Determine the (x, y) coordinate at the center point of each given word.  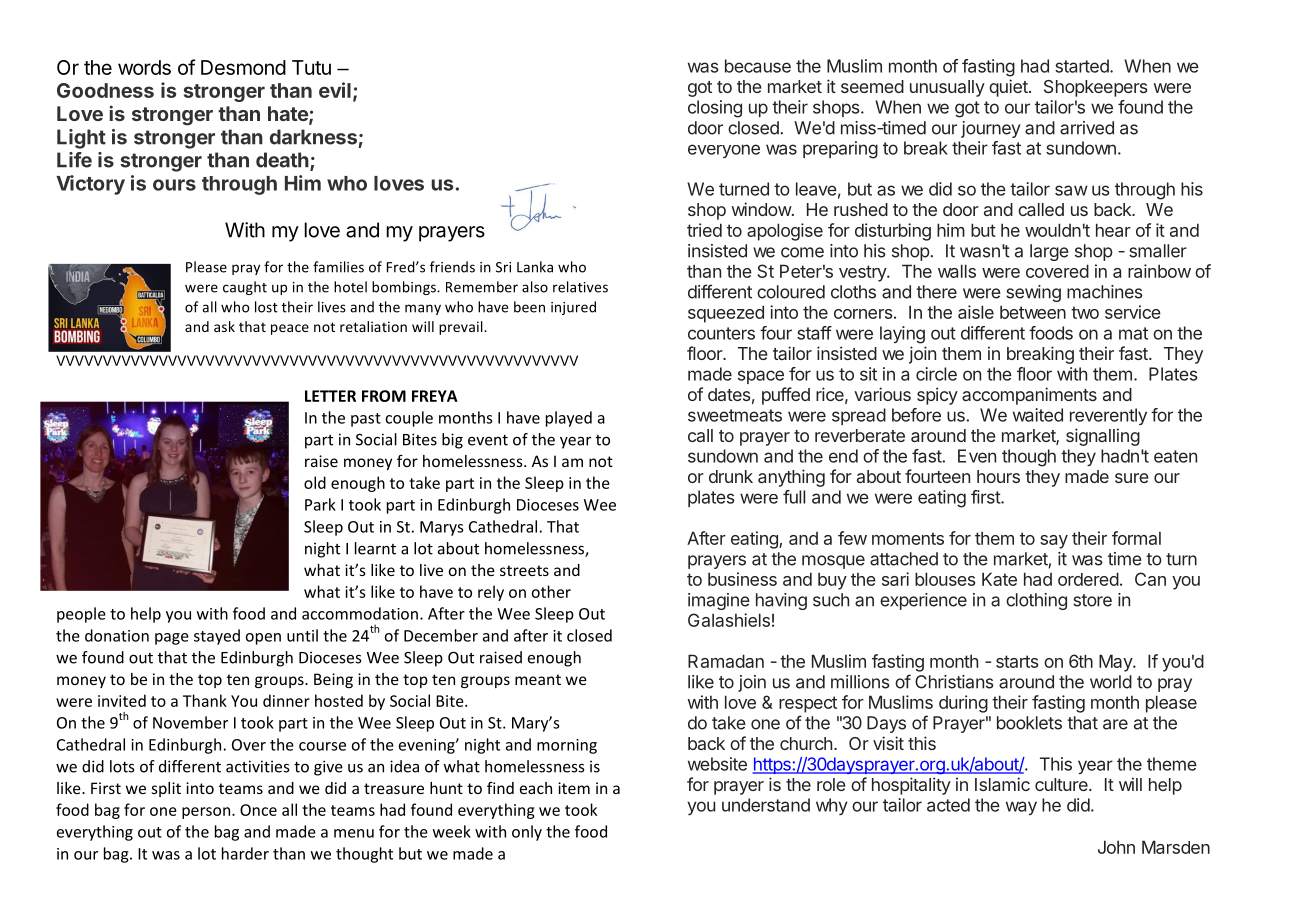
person (207, 813)
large (1049, 252)
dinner (286, 700)
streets (524, 570)
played (569, 419)
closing (715, 109)
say (1054, 542)
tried (704, 230)
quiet (1008, 88)
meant (538, 679)
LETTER (330, 396)
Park (320, 504)
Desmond (243, 67)
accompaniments (1029, 396)
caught (245, 288)
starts (1017, 661)
